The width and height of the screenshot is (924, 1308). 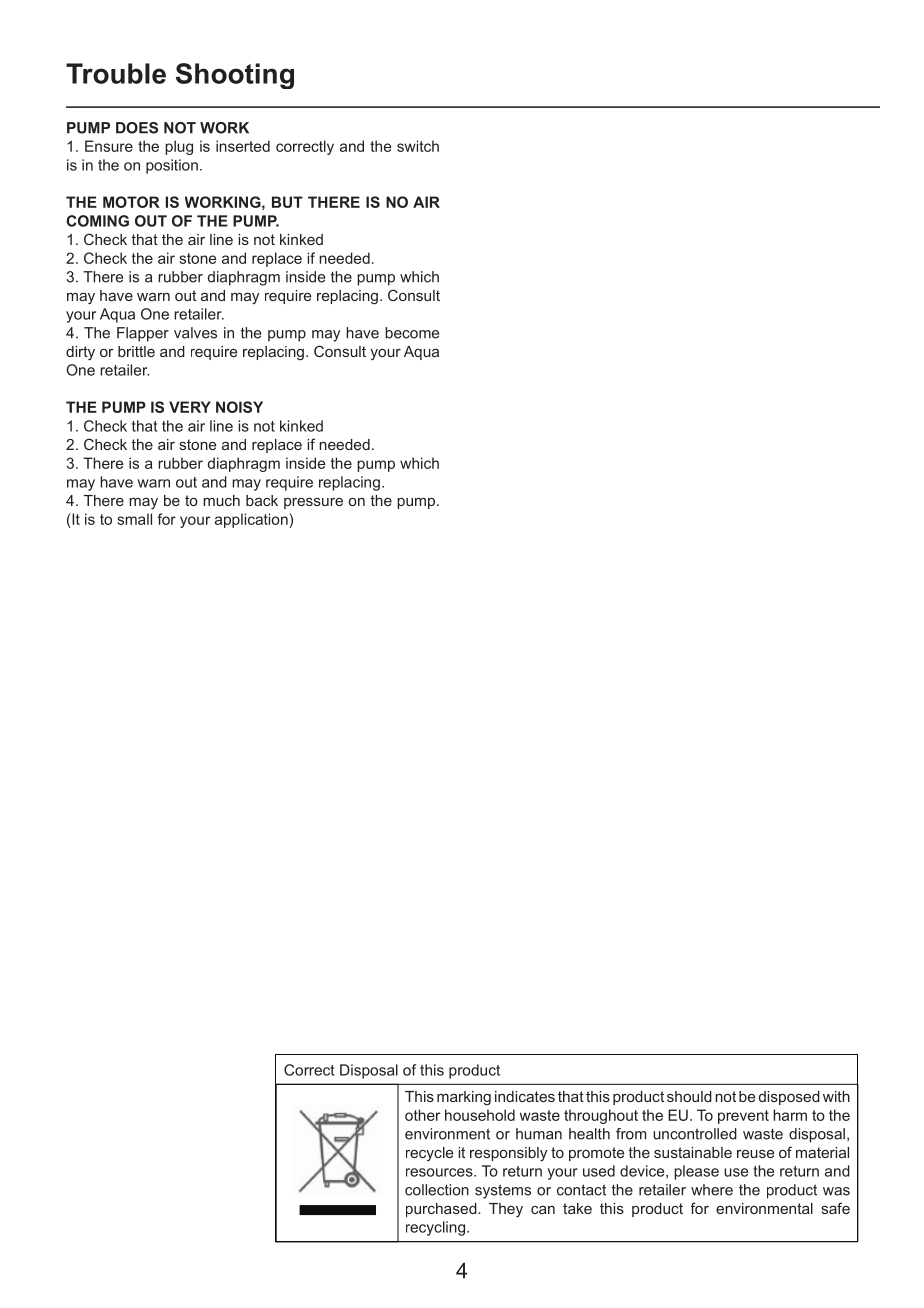 What do you see at coordinates (313, 503) in the screenshot?
I see `pressure` at bounding box center [313, 503].
